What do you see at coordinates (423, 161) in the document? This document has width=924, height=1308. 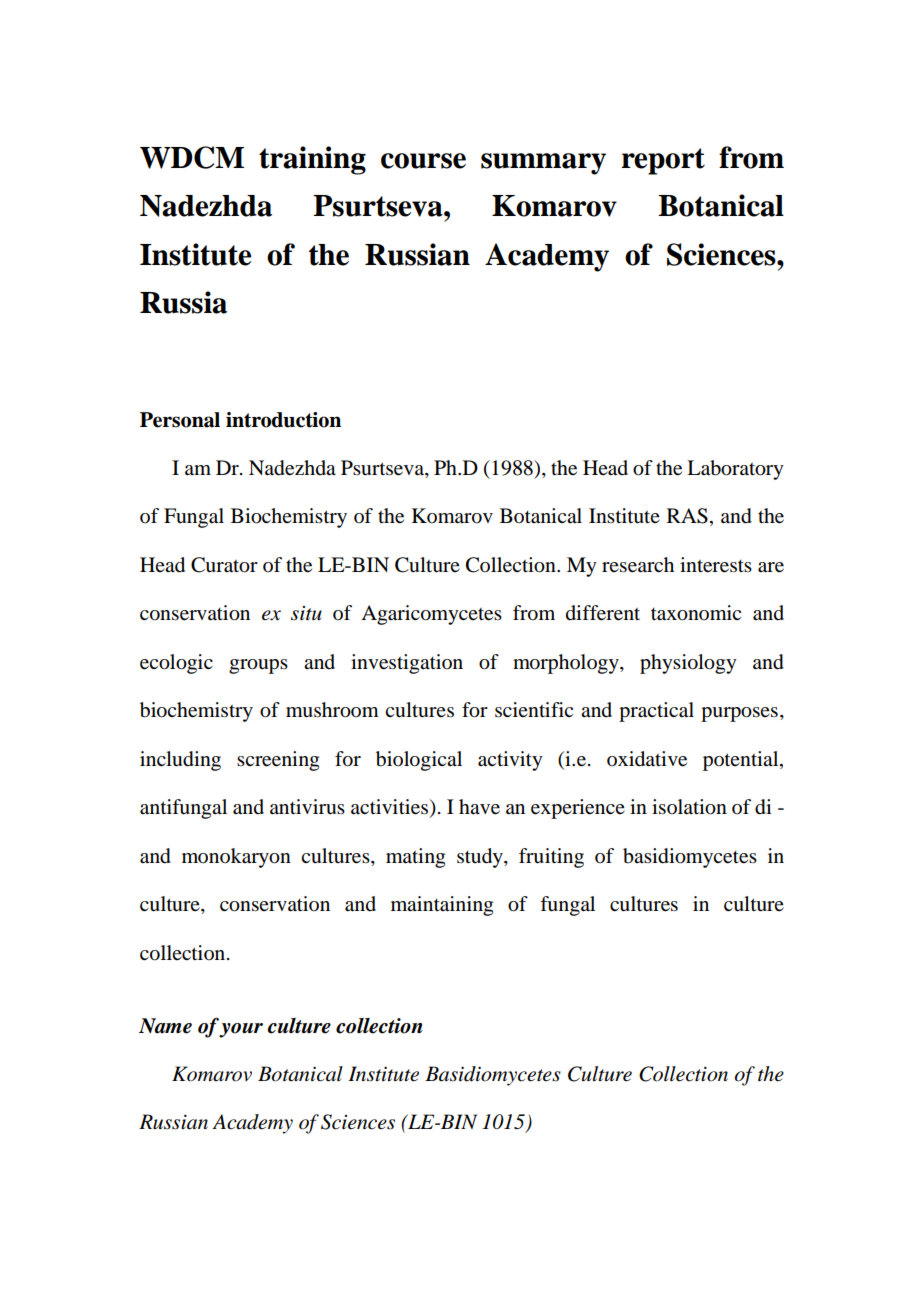 I see `course` at bounding box center [423, 161].
